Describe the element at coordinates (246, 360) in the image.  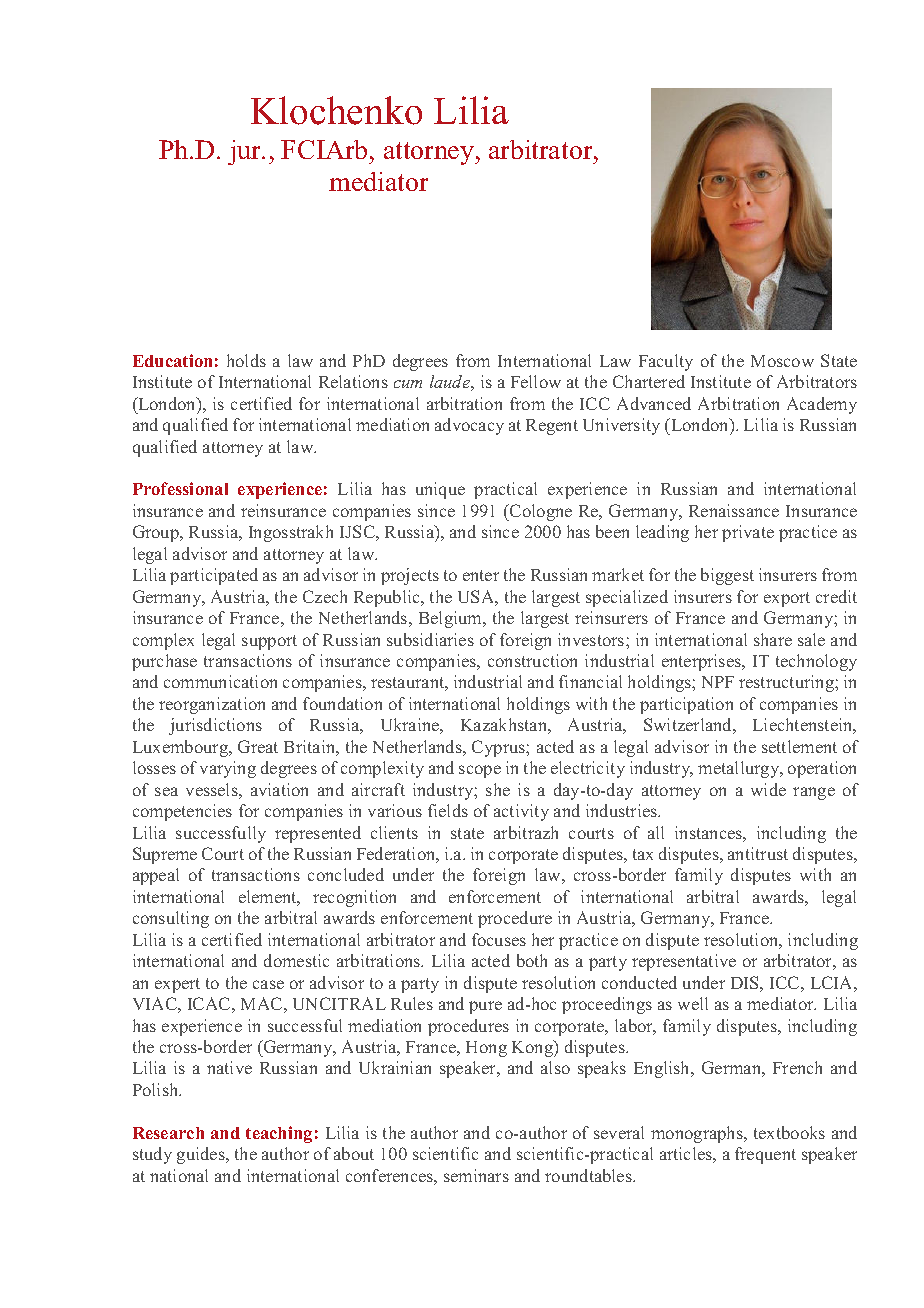
I see `holds` at that location.
